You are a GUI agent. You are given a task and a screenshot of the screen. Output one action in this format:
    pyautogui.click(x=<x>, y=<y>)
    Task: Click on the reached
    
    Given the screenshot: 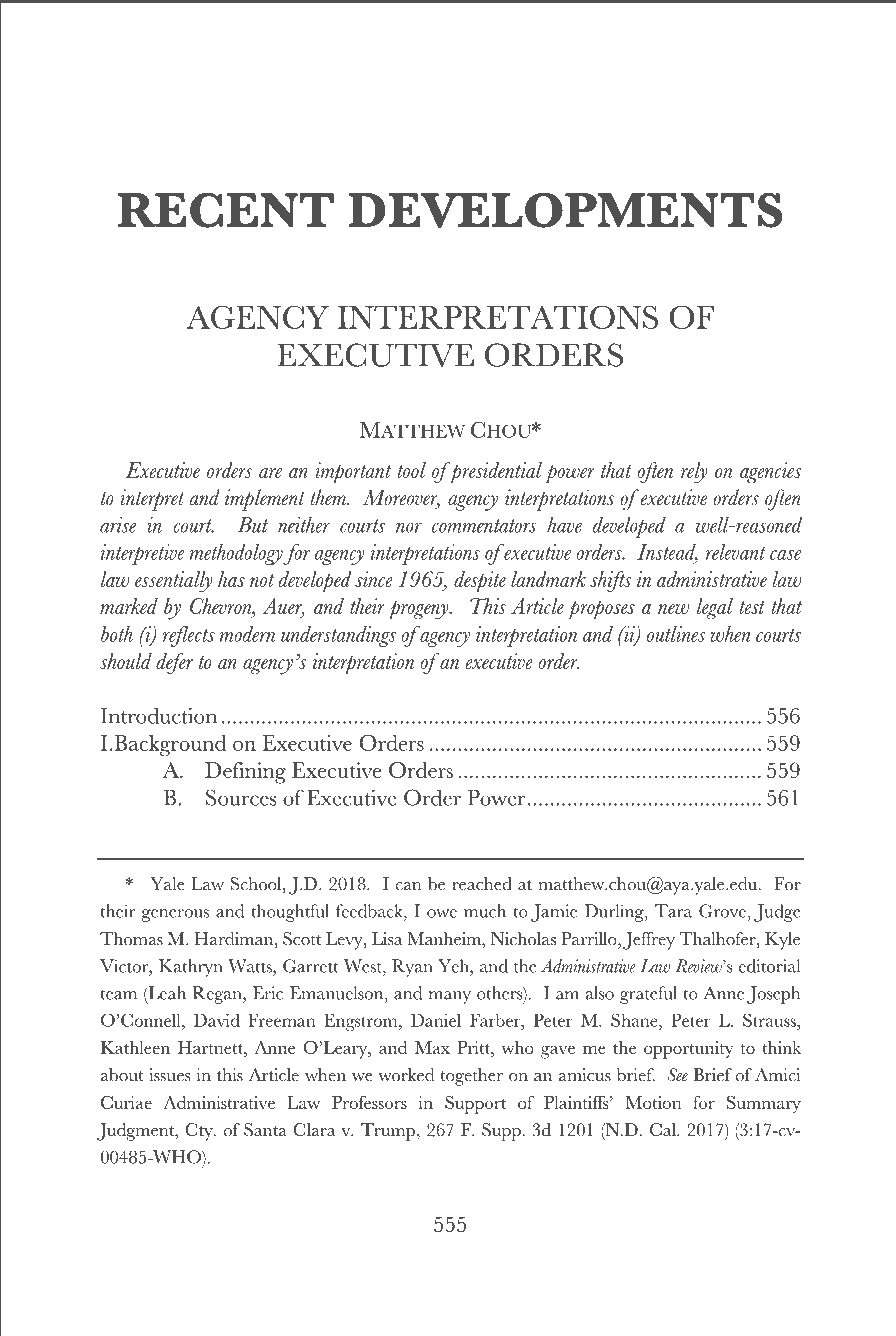 What is the action you would take?
    pyautogui.click(x=482, y=884)
